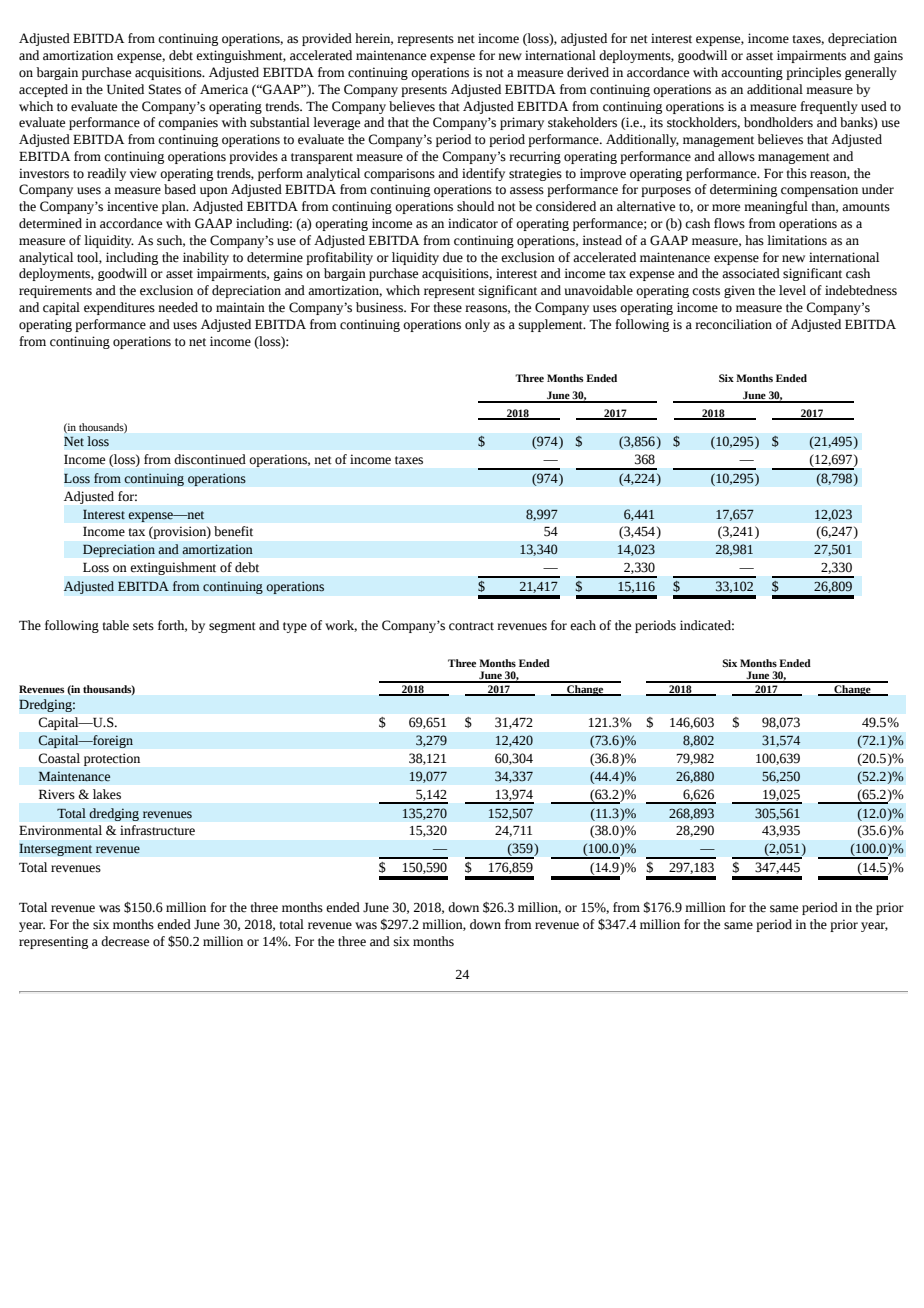  What do you see at coordinates (157, 830) in the screenshot?
I see `infrastructure` at bounding box center [157, 830].
